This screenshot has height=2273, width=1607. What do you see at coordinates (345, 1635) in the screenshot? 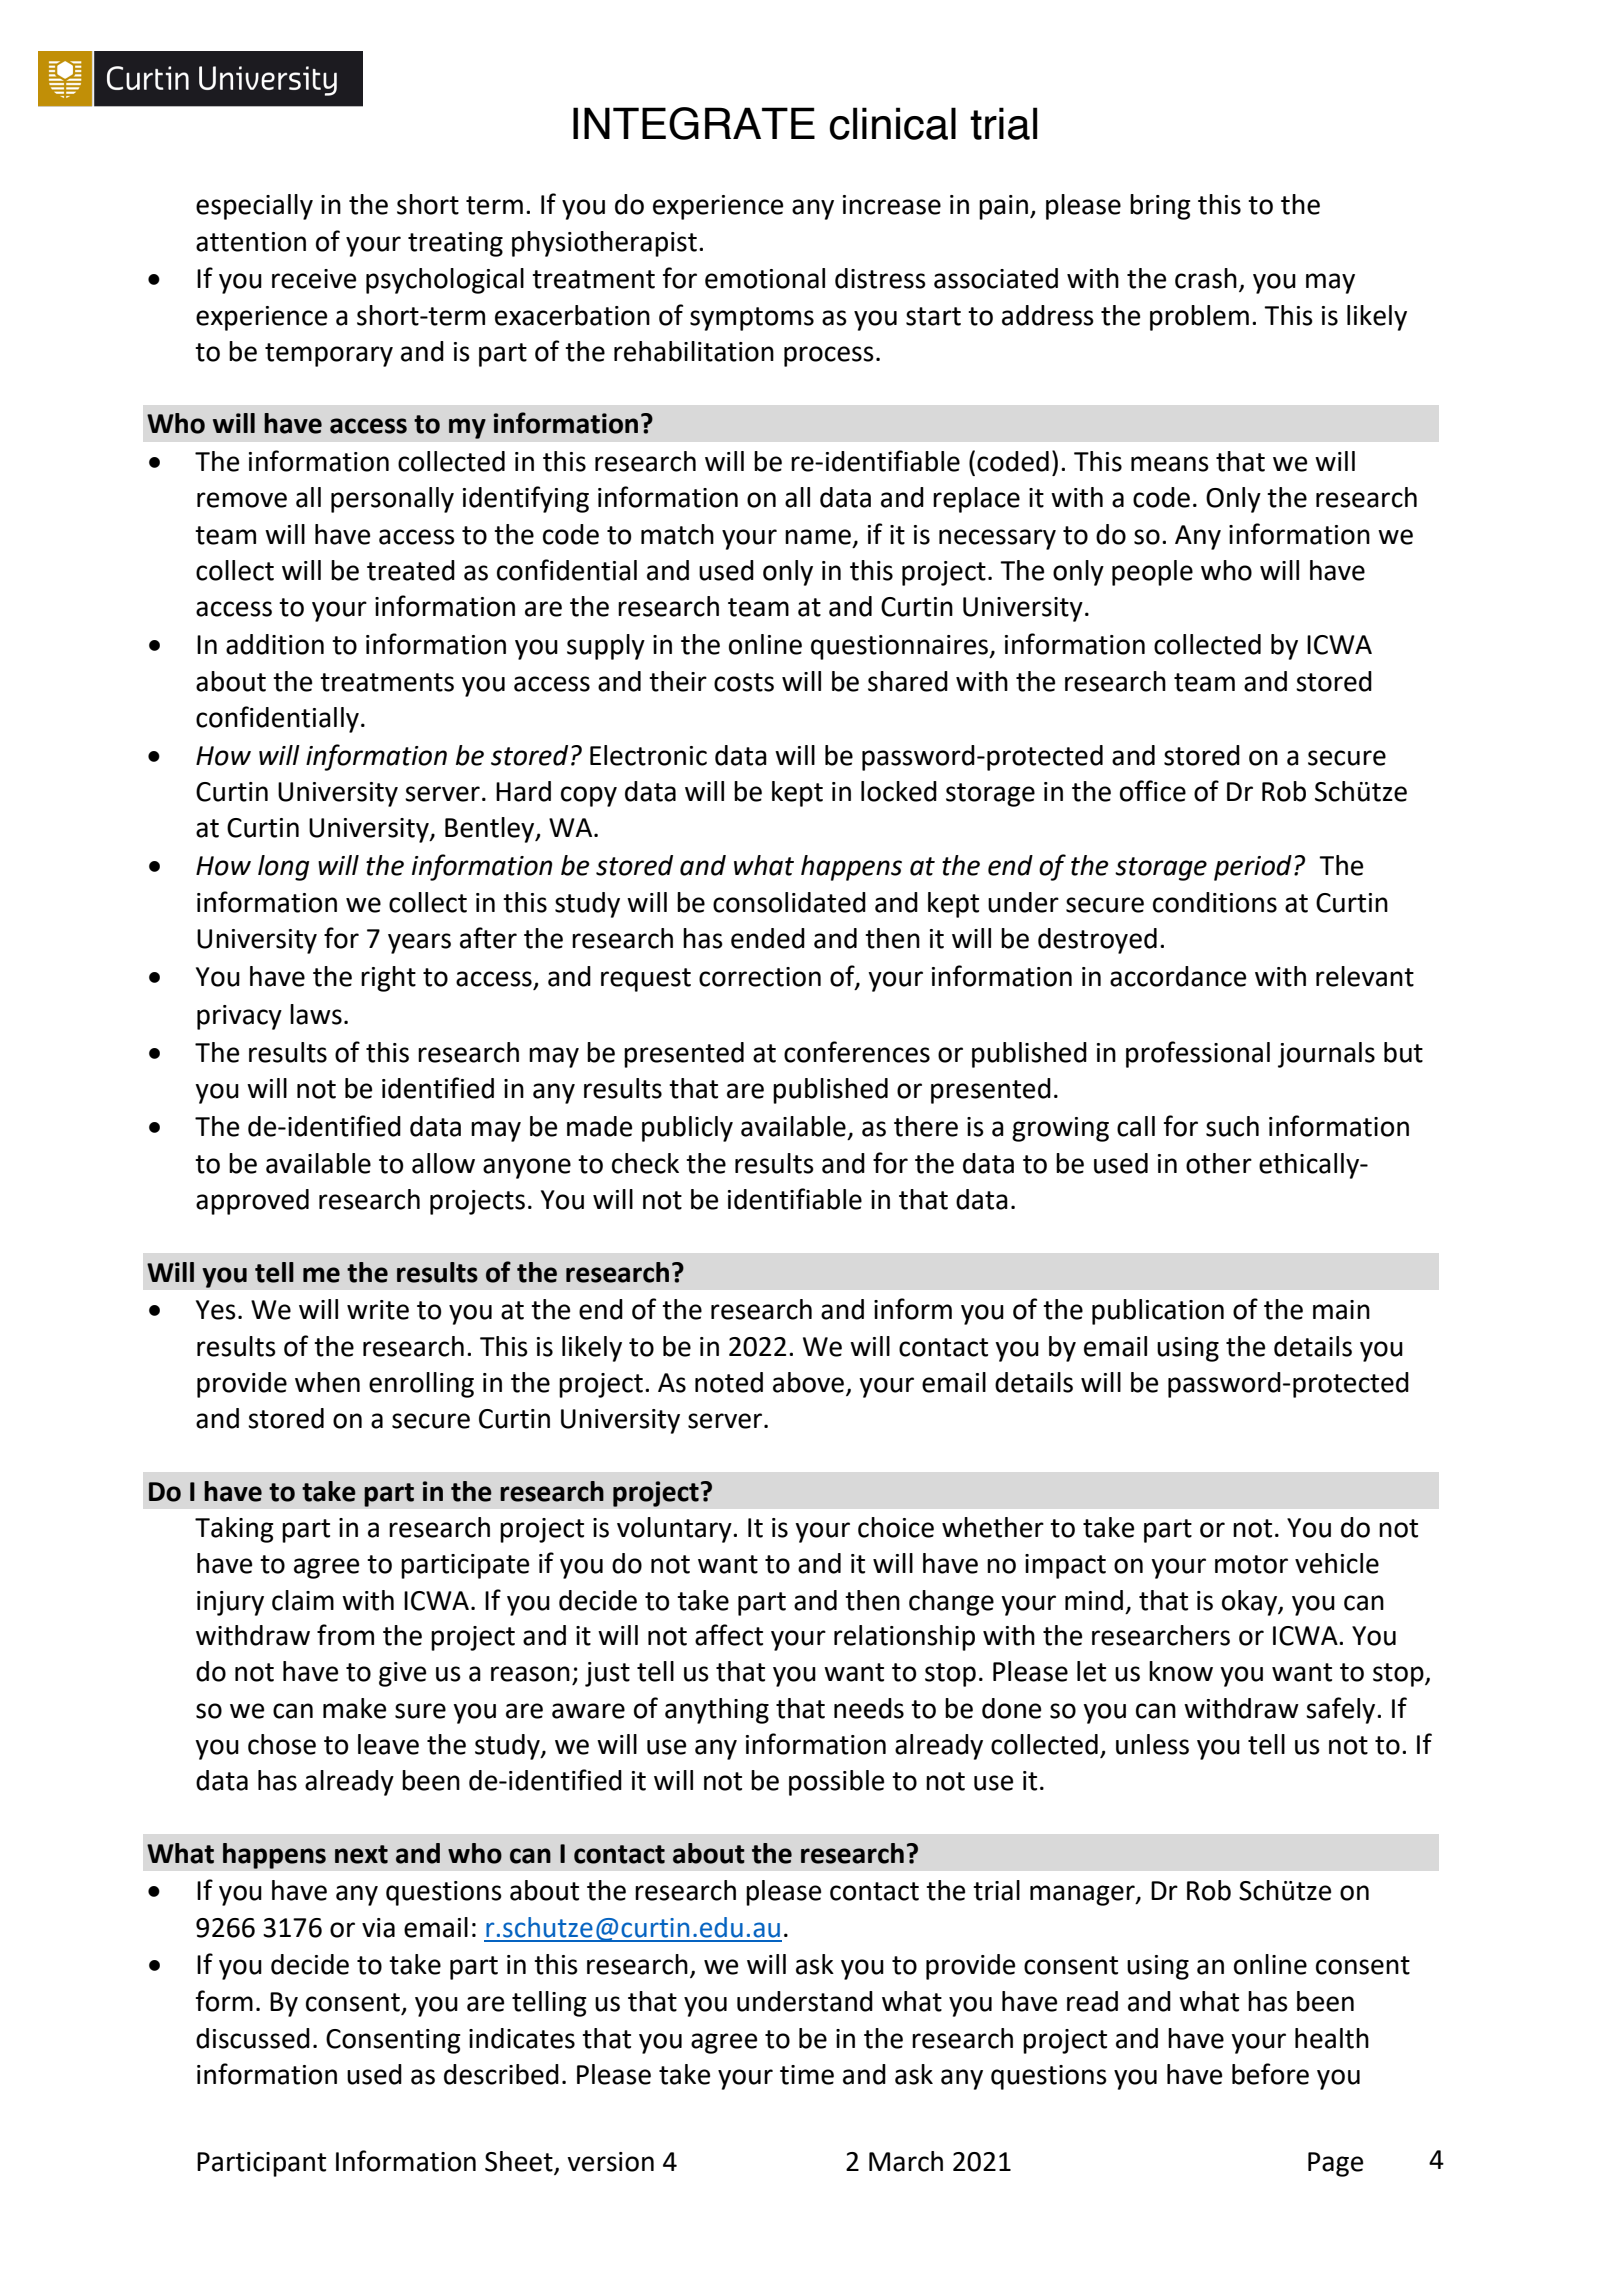
I see `from` at bounding box center [345, 1635].
